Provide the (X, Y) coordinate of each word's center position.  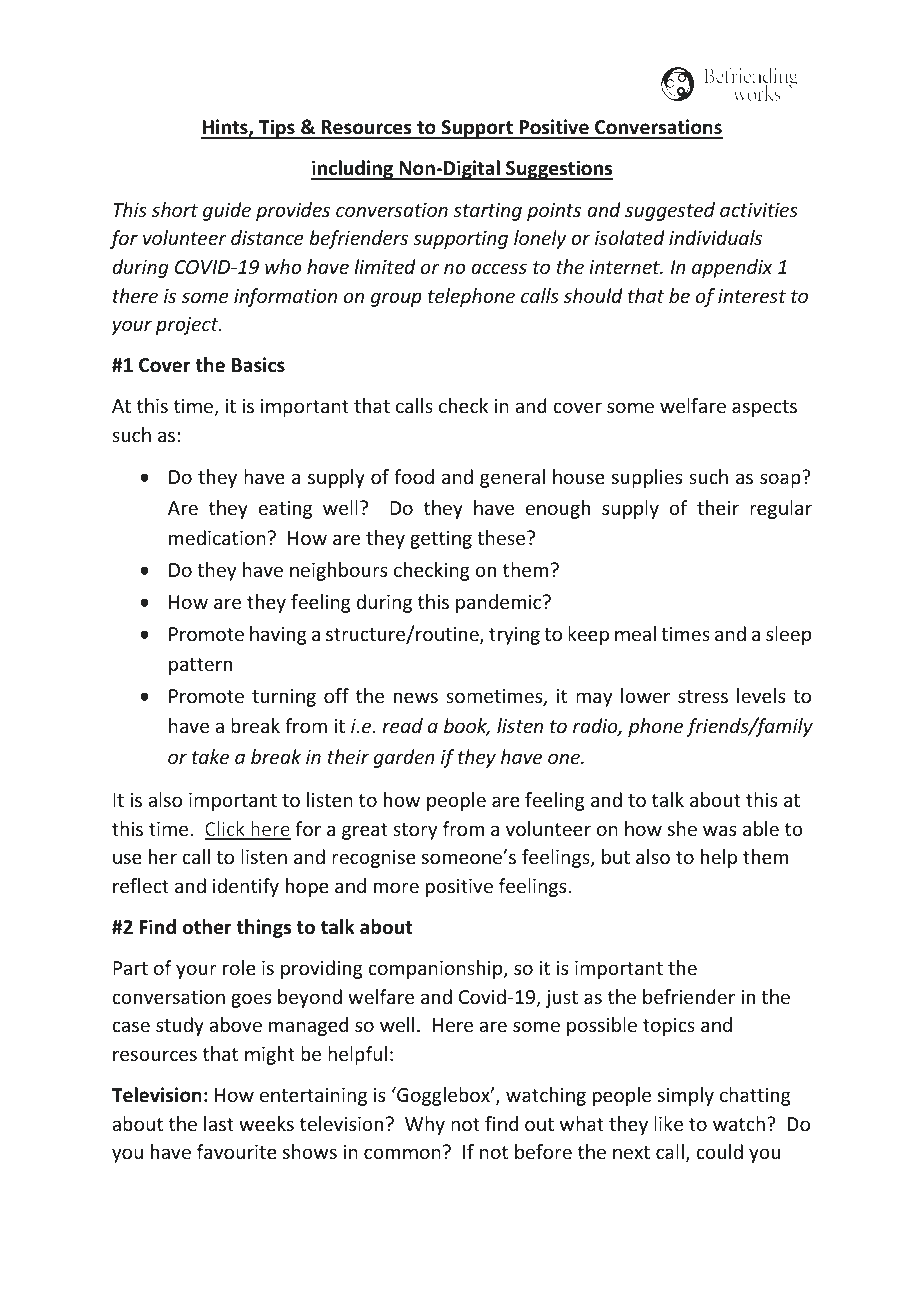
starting (487, 212)
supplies (647, 478)
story (415, 831)
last (219, 1123)
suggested (670, 211)
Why (425, 1125)
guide (227, 211)
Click (226, 830)
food (414, 476)
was (719, 830)
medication (217, 537)
